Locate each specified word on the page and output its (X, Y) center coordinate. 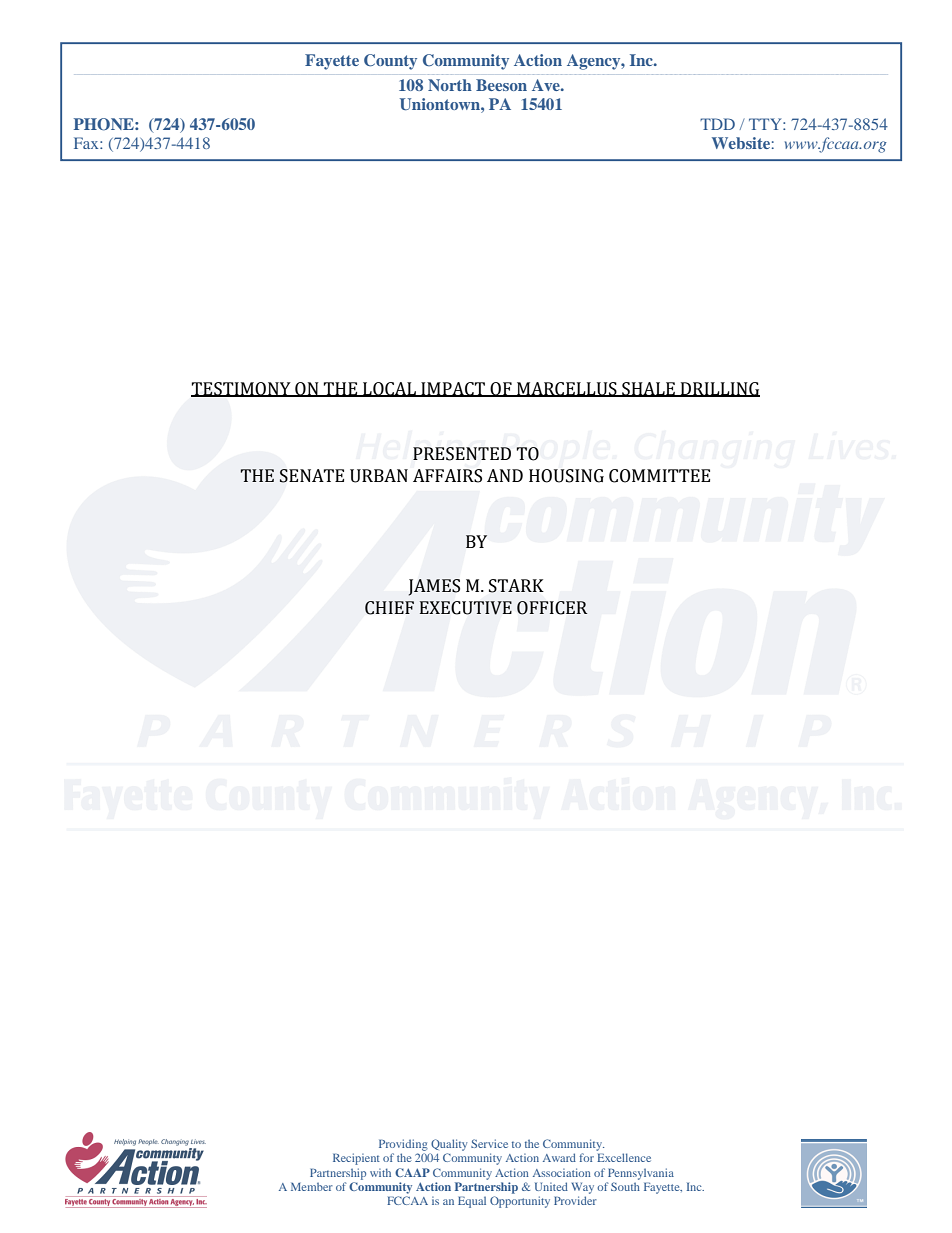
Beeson (501, 85)
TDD (717, 124)
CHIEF (389, 608)
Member (312, 1186)
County (390, 62)
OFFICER (552, 608)
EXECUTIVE (466, 608)
